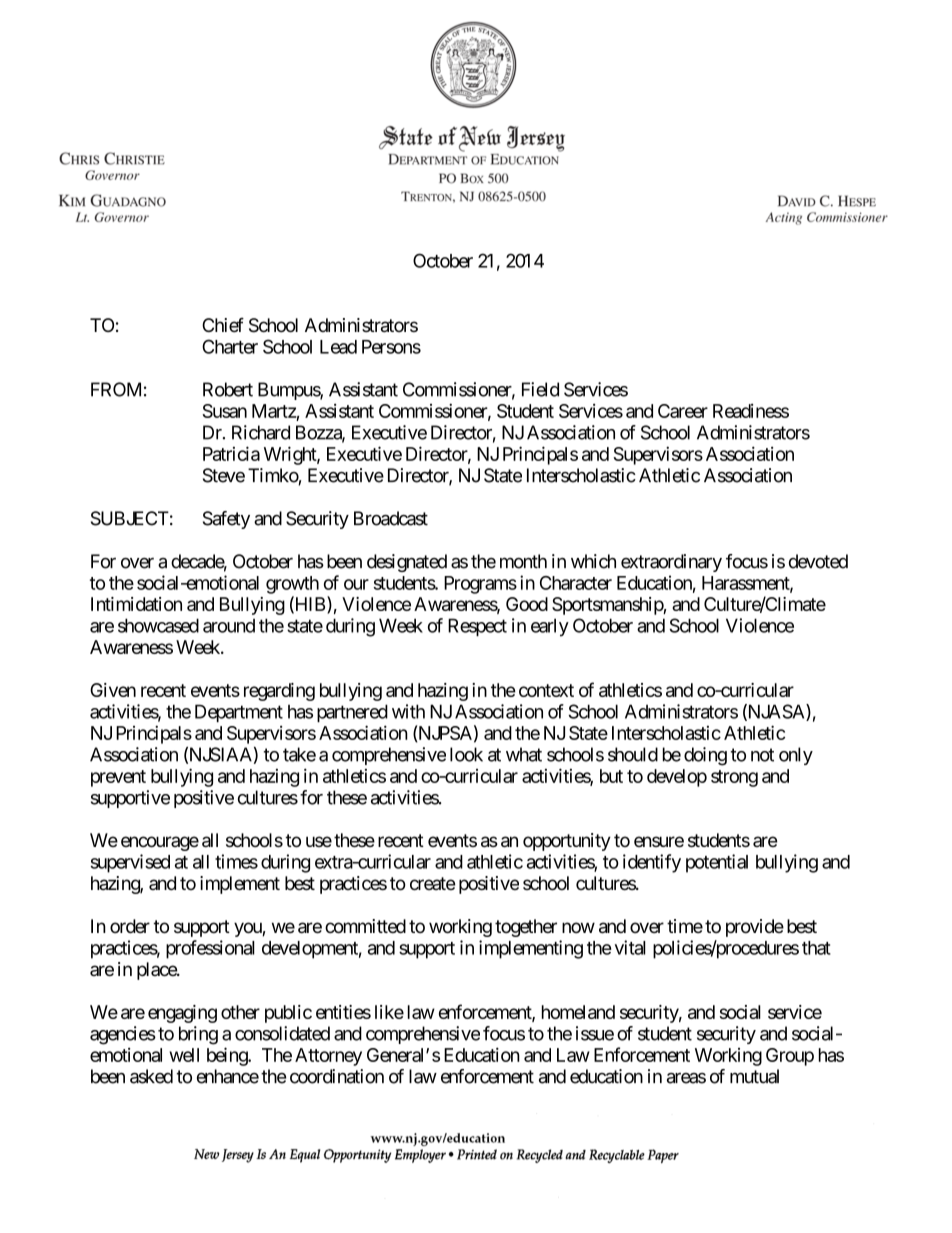 This screenshot has width=952, height=1233. What do you see at coordinates (230, 346) in the screenshot?
I see `Charter` at bounding box center [230, 346].
